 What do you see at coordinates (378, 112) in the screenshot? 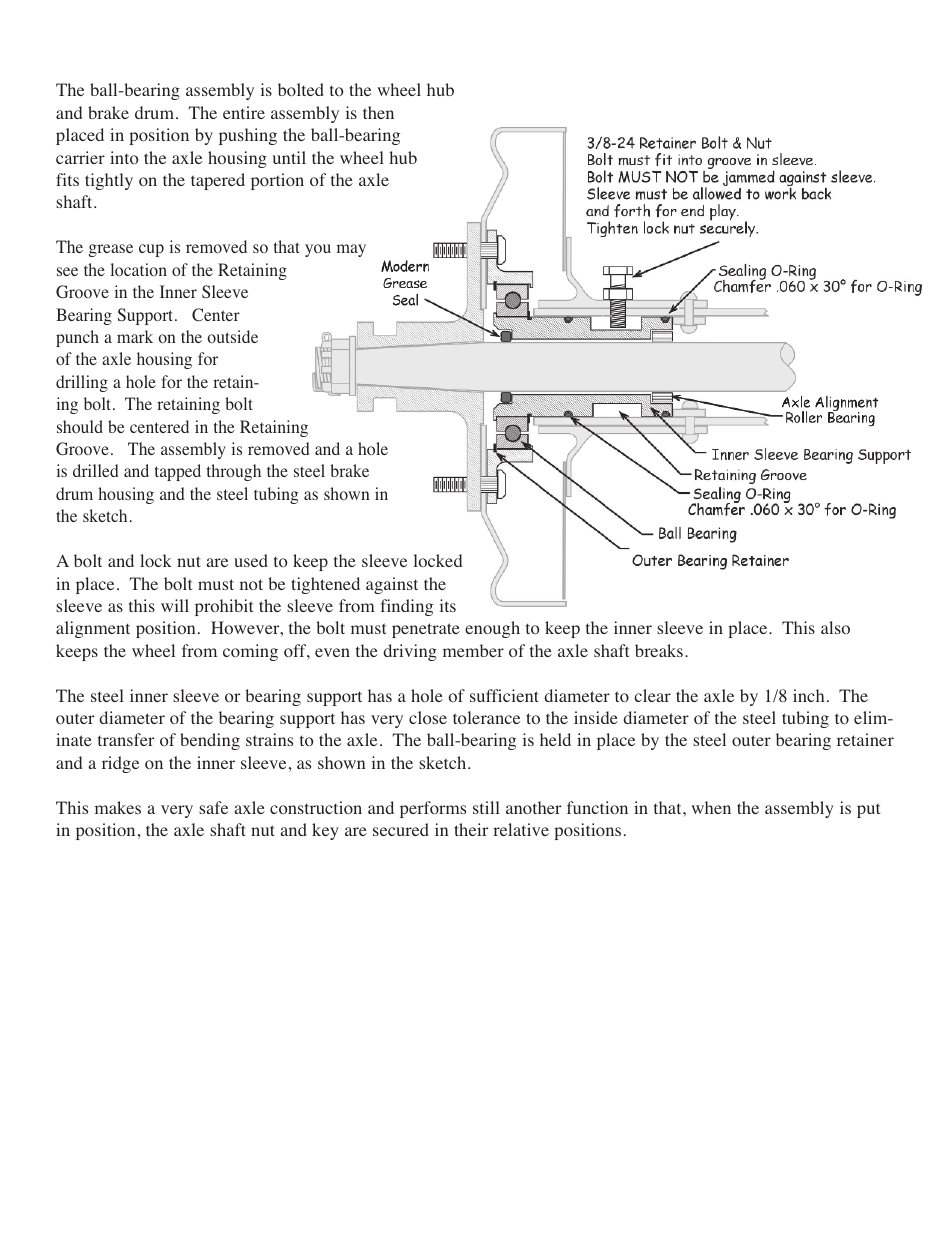
I see `then` at bounding box center [378, 112].
